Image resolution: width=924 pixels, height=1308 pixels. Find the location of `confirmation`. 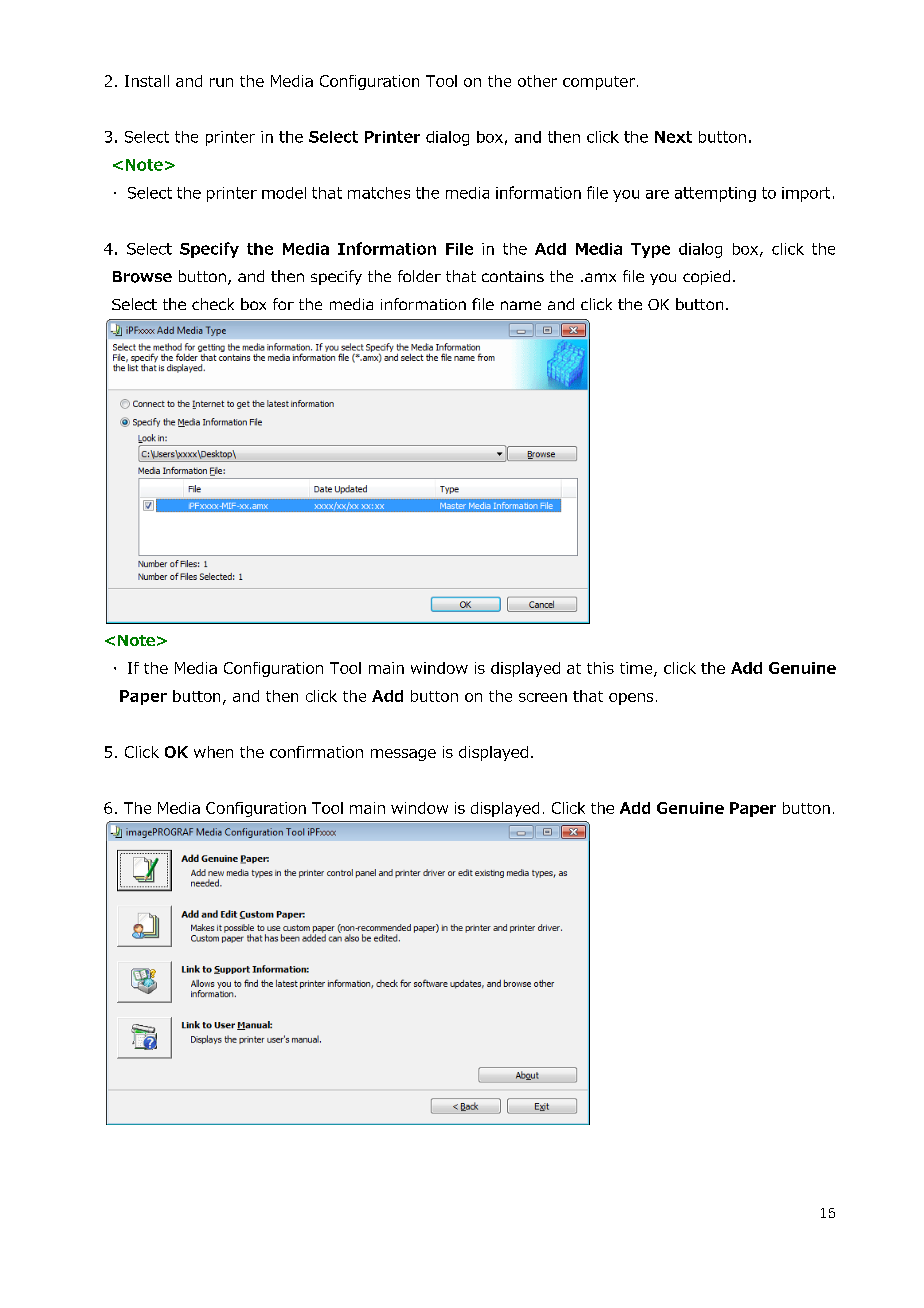

confirmation is located at coordinates (316, 752).
